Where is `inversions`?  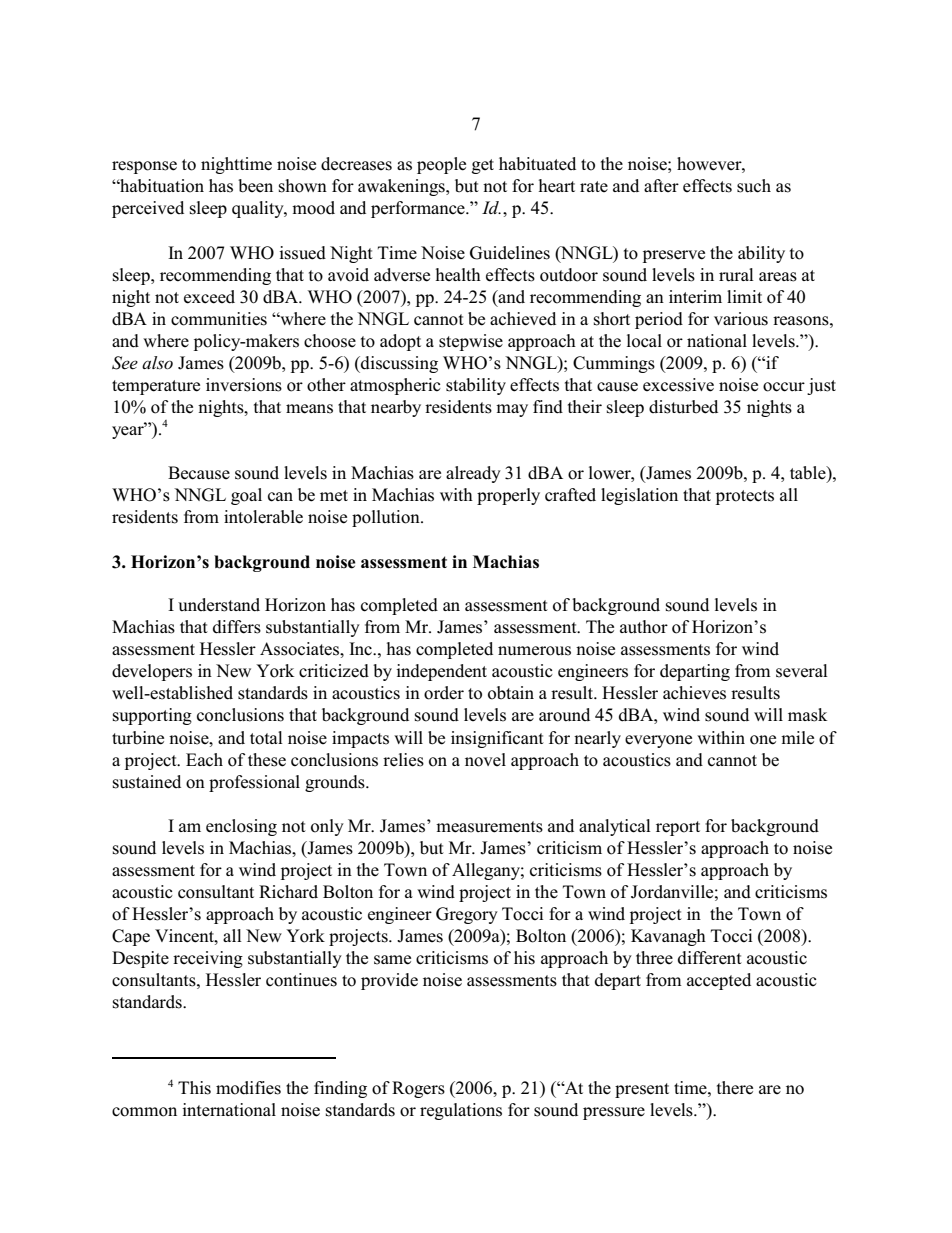
inversions is located at coordinates (244, 385).
